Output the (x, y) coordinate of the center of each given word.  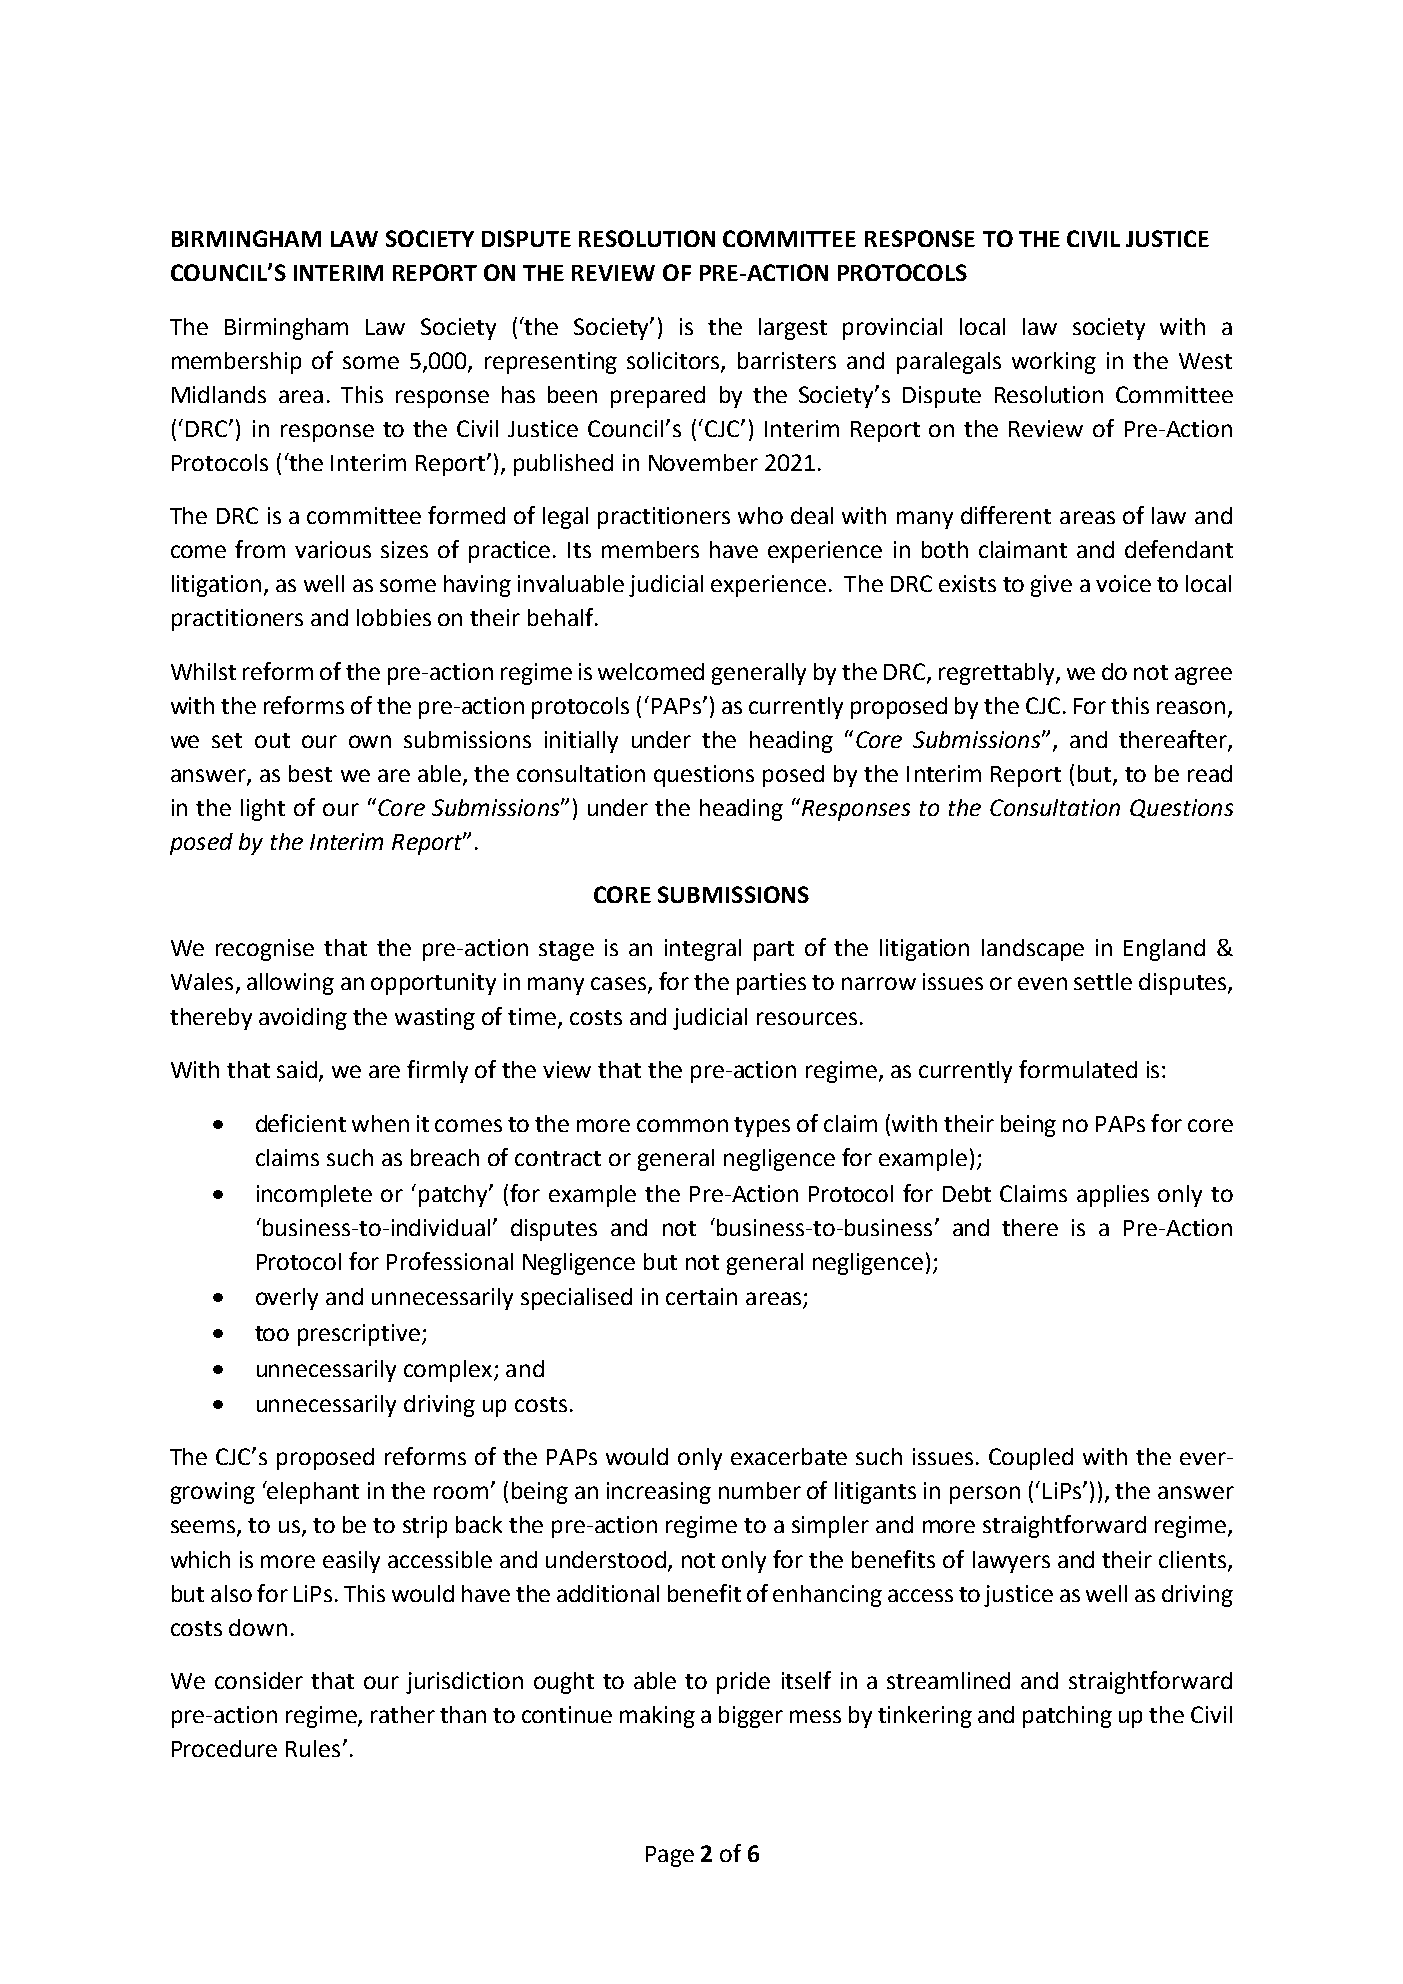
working (1054, 363)
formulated (1078, 1069)
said (297, 1069)
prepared (658, 397)
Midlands (219, 394)
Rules (313, 1748)
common (682, 1125)
